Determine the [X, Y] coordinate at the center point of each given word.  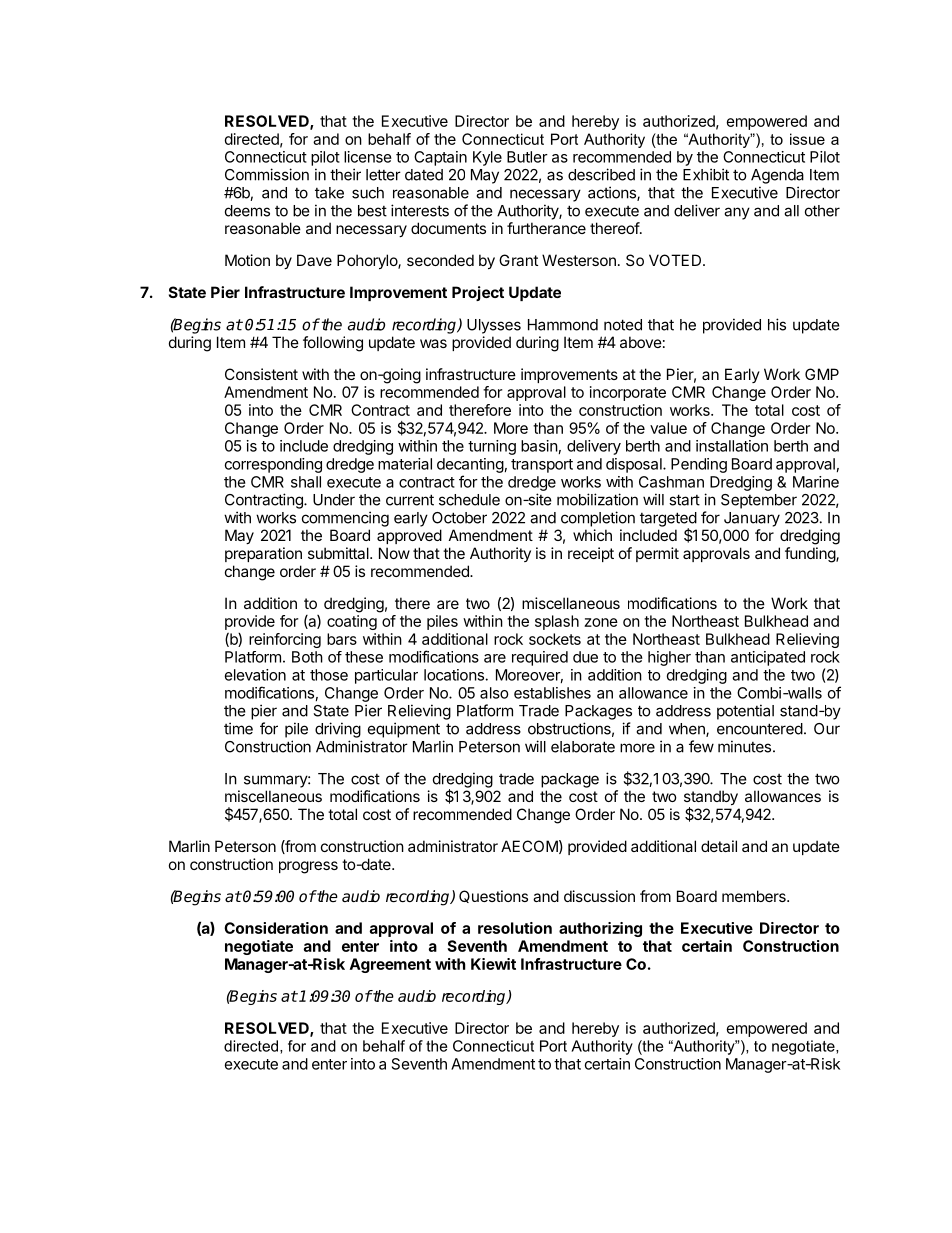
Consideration [276, 928]
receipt [591, 554]
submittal [339, 553]
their [345, 174]
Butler [527, 157]
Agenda [777, 176]
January [752, 519]
